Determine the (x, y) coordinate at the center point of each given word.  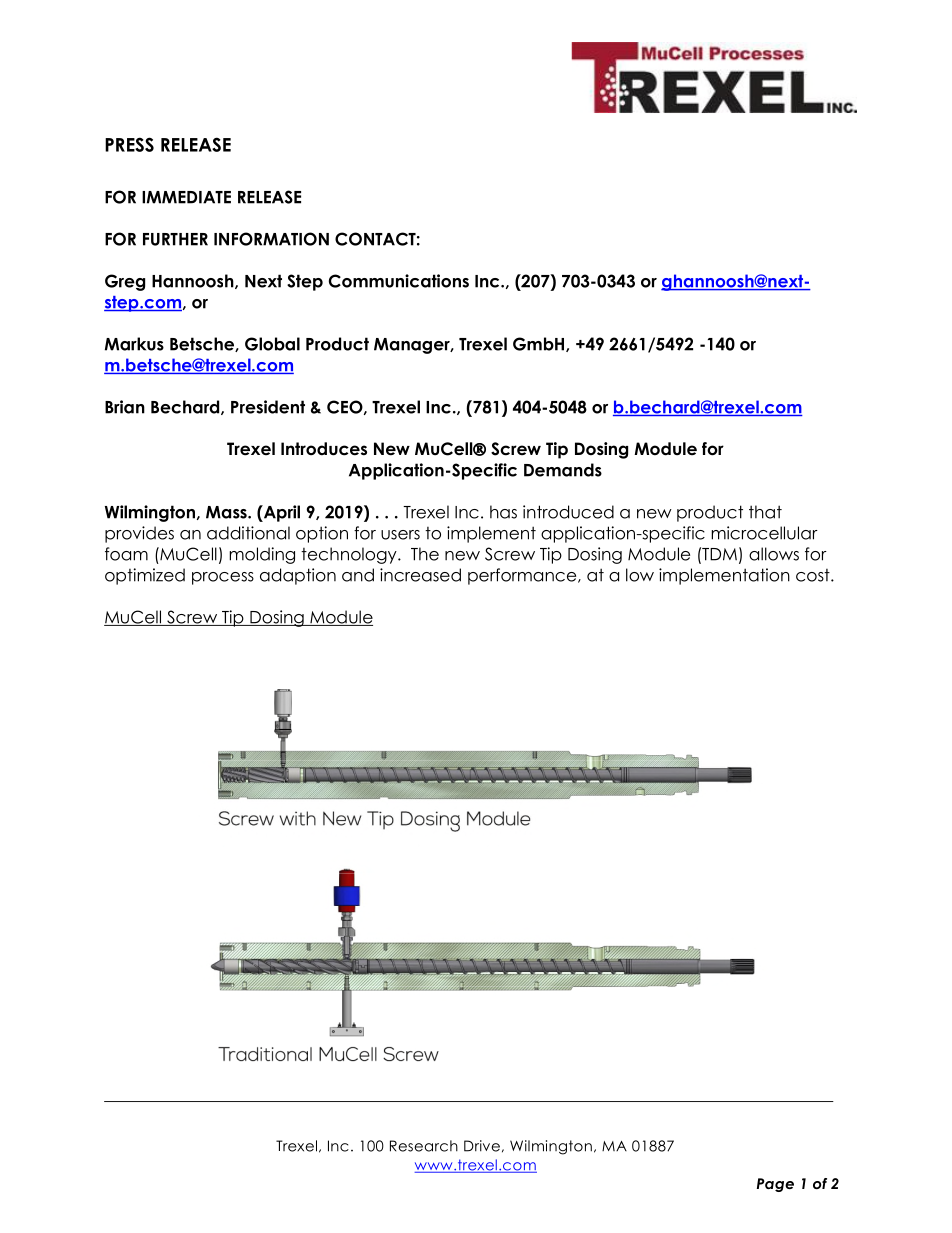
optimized (145, 576)
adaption (298, 576)
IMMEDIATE (186, 197)
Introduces (324, 449)
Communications (399, 281)
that (765, 512)
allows (774, 554)
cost (814, 575)
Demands (563, 470)
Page (775, 1185)
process (223, 578)
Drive (482, 1146)
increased (420, 575)
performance (523, 576)
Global (272, 344)
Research (424, 1146)
